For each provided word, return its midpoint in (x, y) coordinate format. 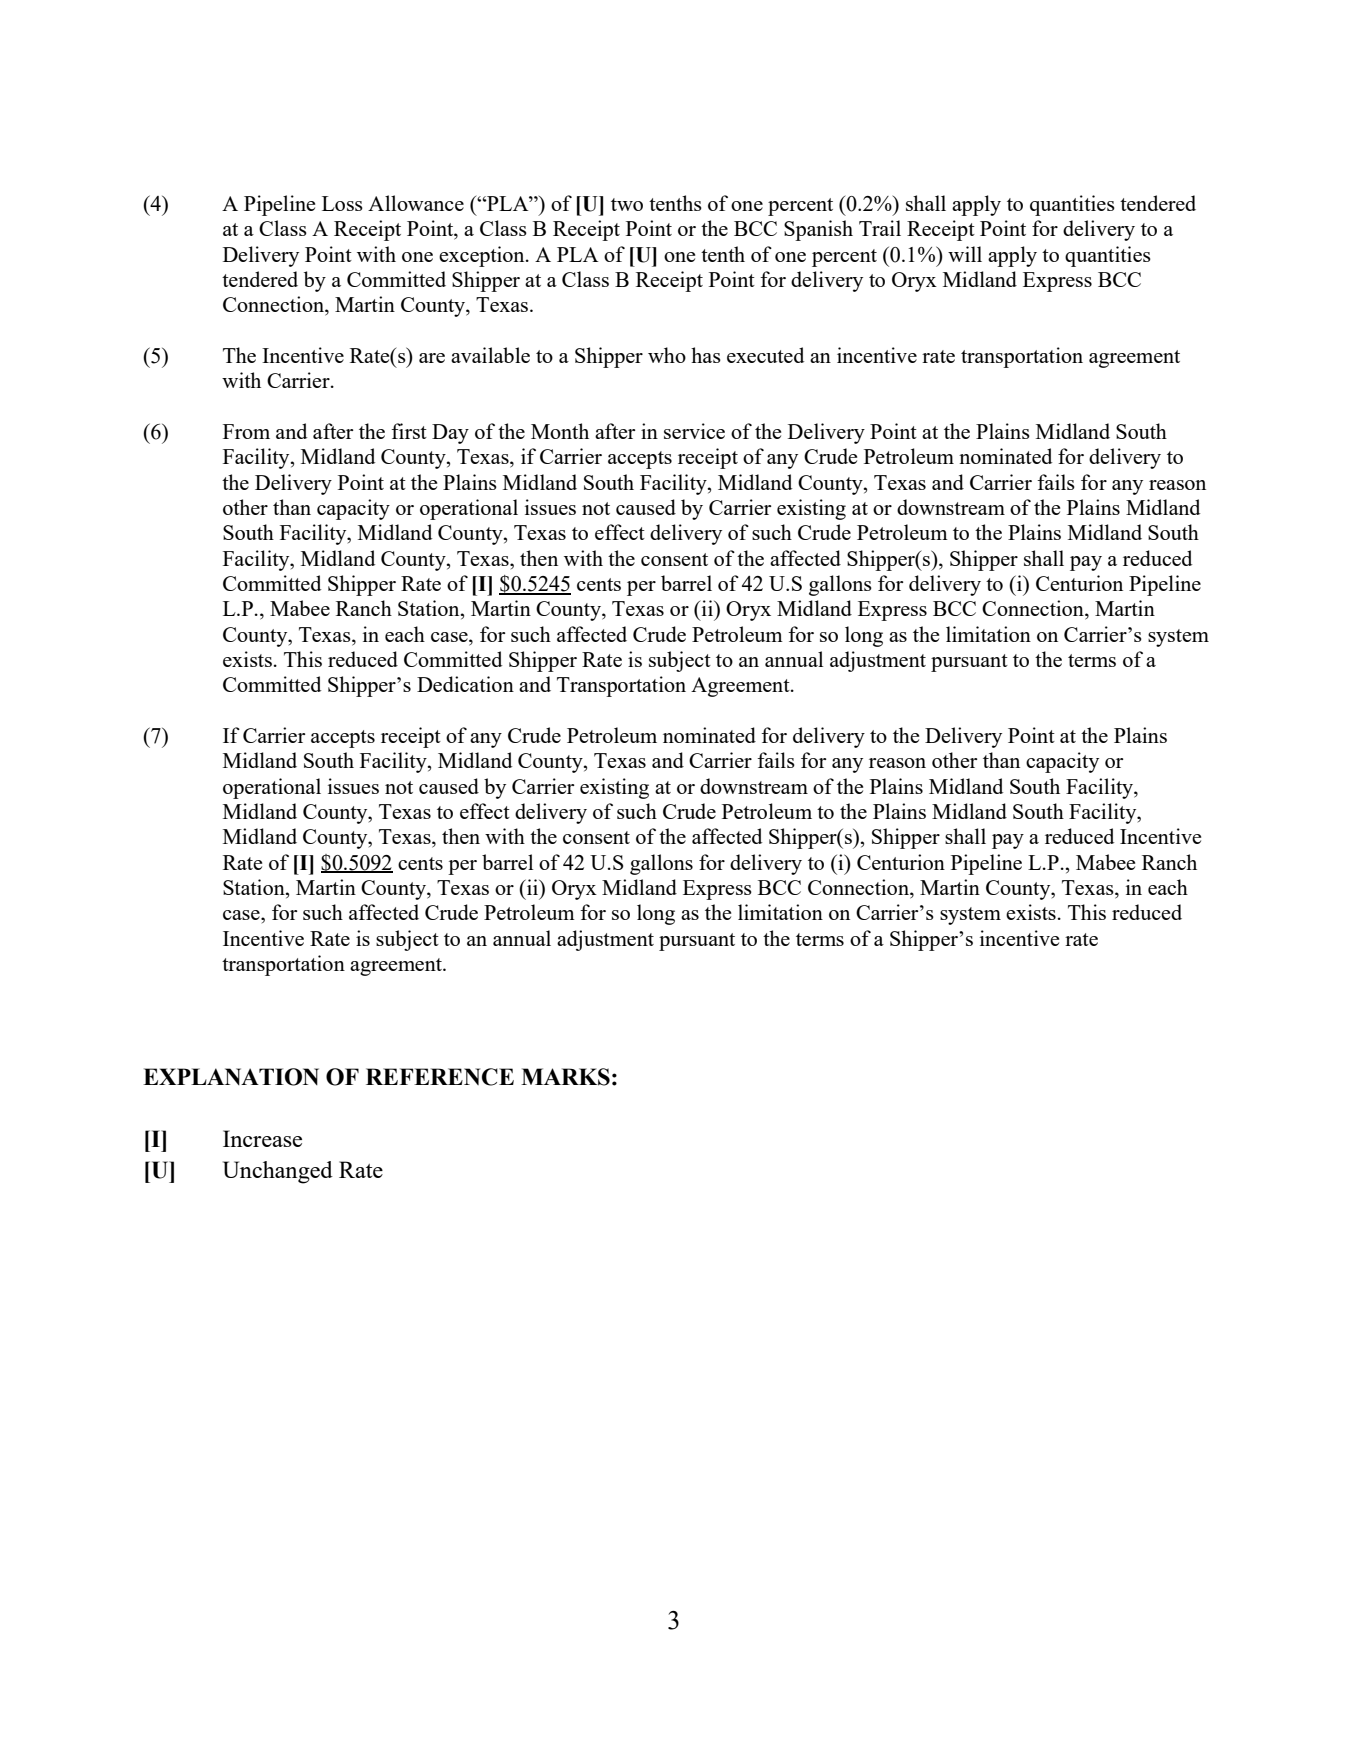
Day (450, 434)
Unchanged (278, 1172)
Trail (880, 228)
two (627, 204)
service (694, 431)
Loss (342, 203)
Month (560, 431)
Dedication (465, 684)
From (246, 431)
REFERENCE (440, 1077)
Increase (262, 1138)
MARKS (565, 1077)
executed (765, 355)
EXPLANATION (231, 1077)
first (409, 431)
